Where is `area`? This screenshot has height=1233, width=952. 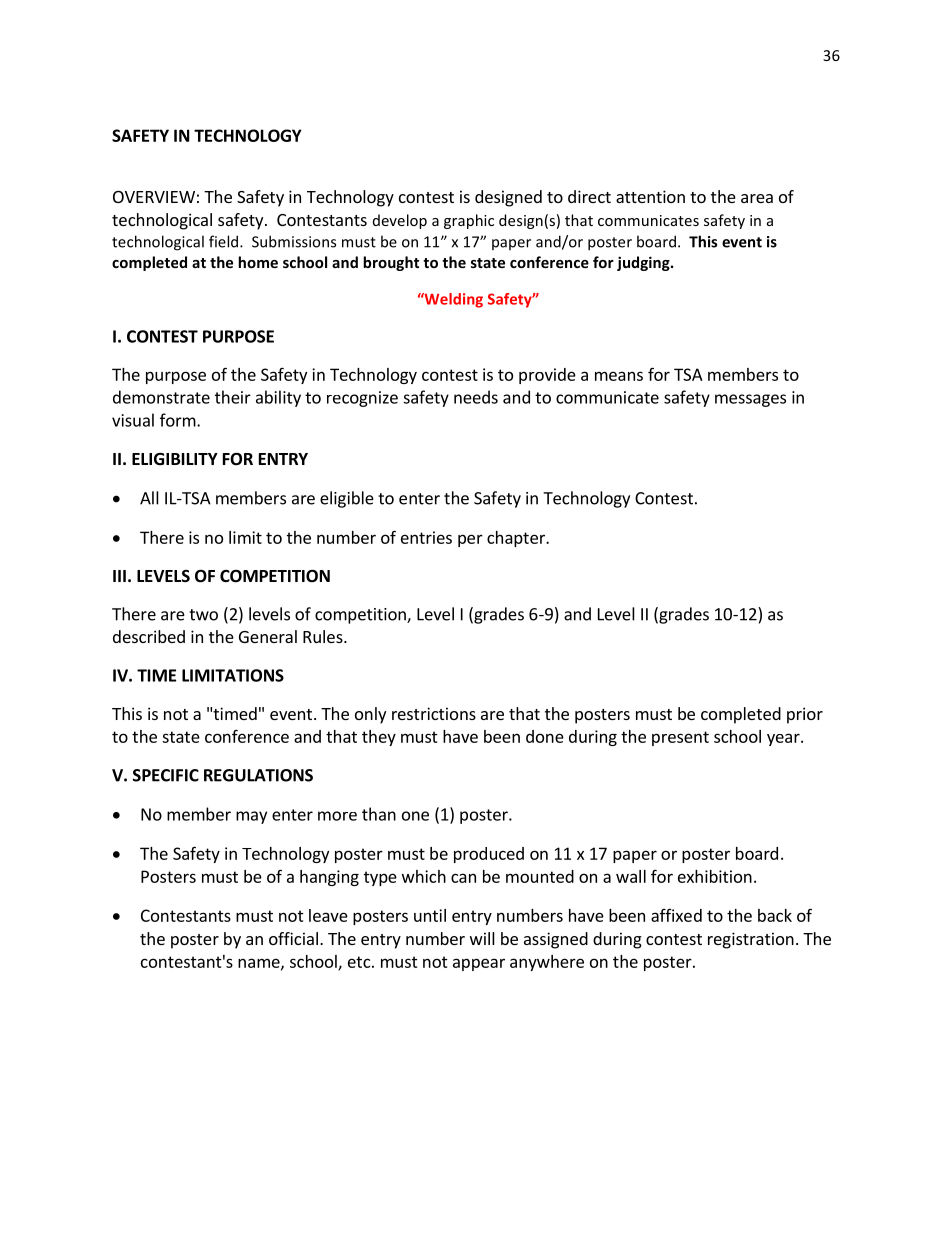 area is located at coordinates (757, 198).
